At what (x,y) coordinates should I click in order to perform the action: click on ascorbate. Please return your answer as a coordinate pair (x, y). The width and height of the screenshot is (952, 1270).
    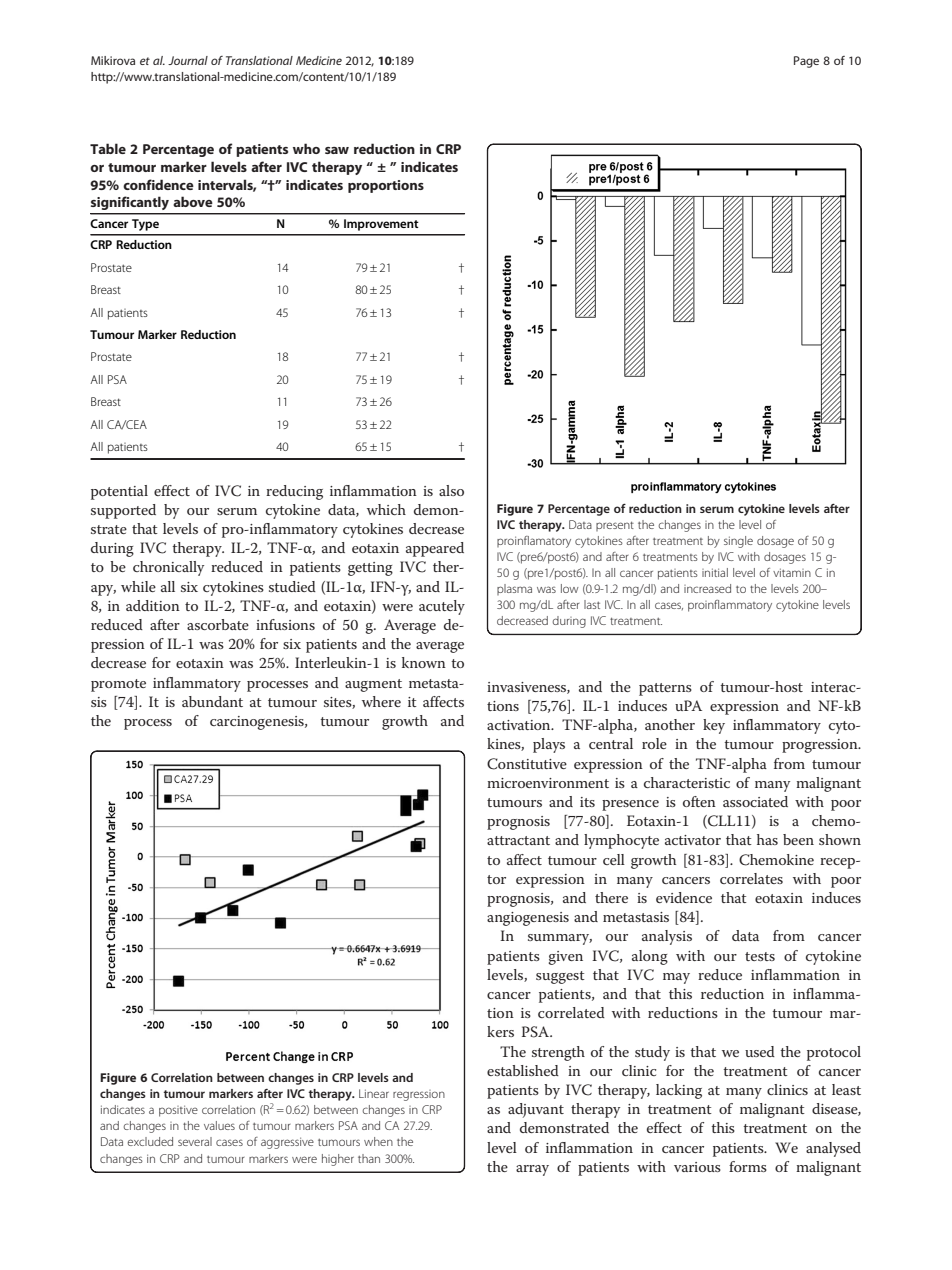
    Looking at the image, I should click on (218, 624).
